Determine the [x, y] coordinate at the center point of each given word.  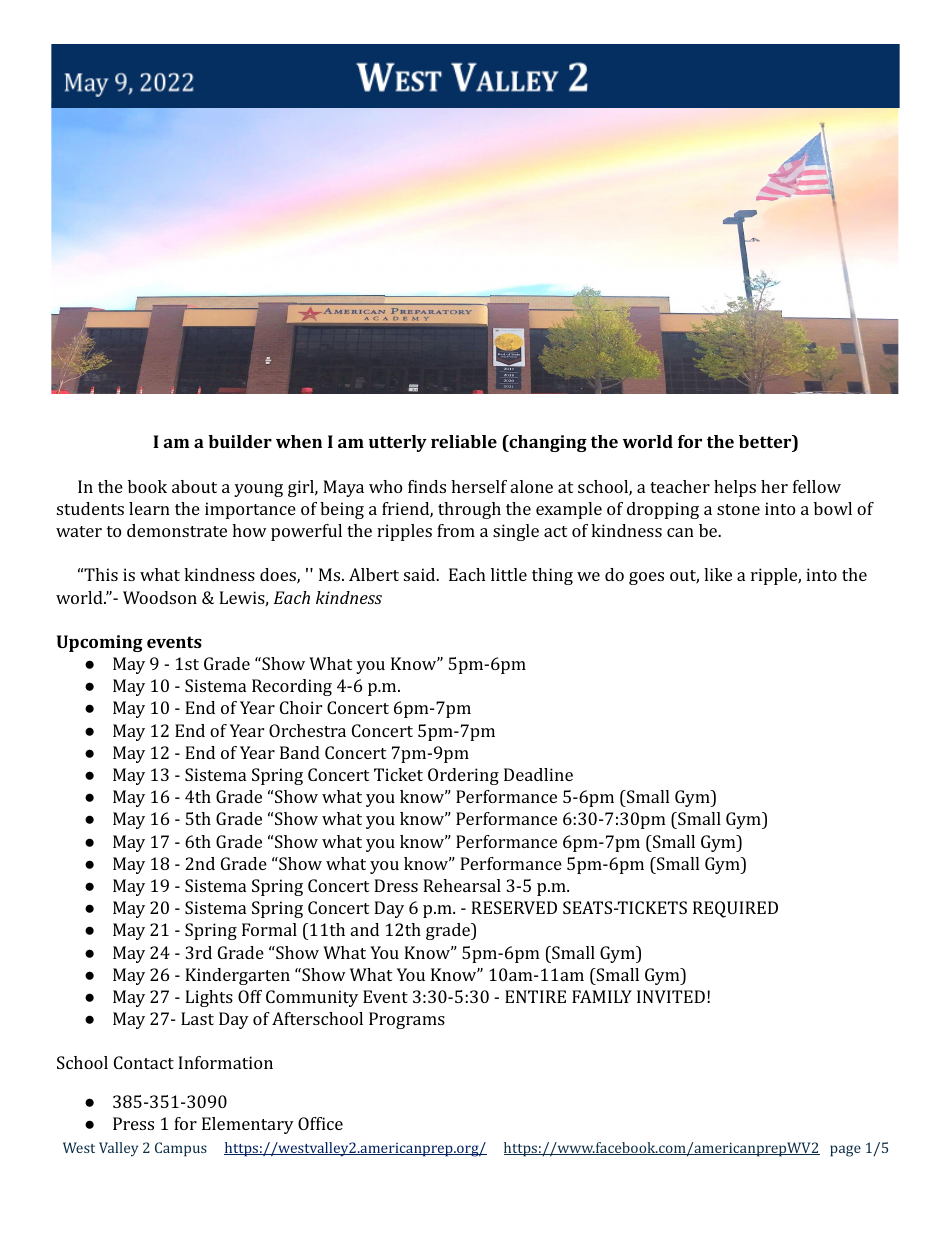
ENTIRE [535, 996]
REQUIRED [735, 909]
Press [133, 1123]
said [420, 574]
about [194, 486]
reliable [464, 441]
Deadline [538, 774]
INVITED [671, 996]
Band [300, 752]
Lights [209, 998]
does [279, 576]
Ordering [463, 776]
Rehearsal [462, 885]
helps [735, 488]
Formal [269, 929]
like [718, 574]
